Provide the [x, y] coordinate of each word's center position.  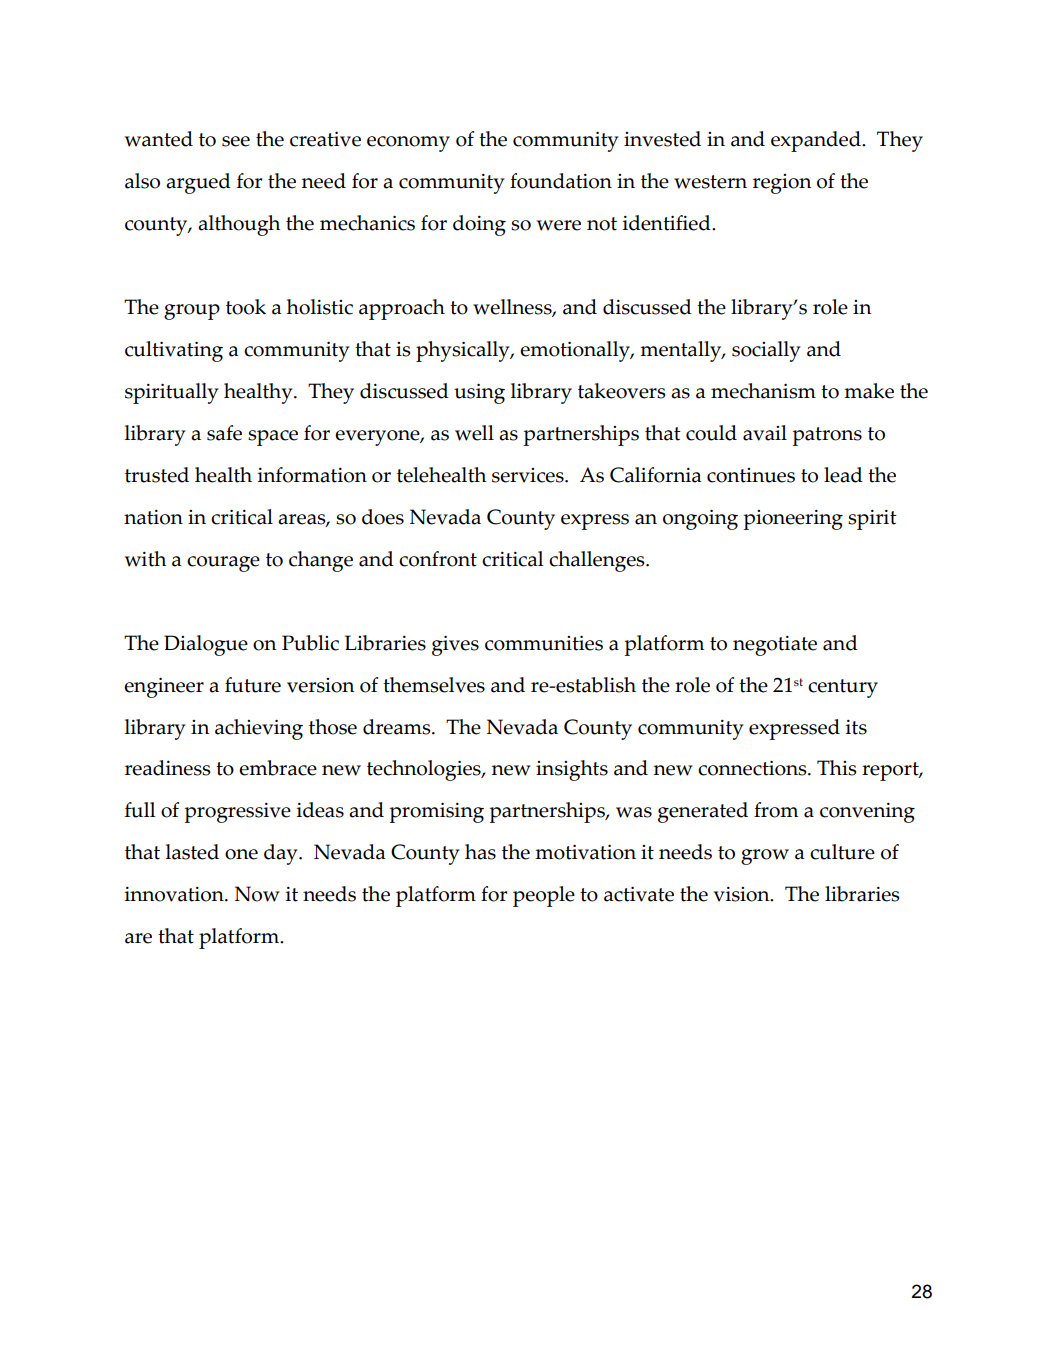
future [253, 685]
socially [766, 351]
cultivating [174, 351]
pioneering [793, 520]
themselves [434, 685]
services [529, 475]
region [782, 184]
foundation [561, 181]
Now [257, 894]
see [236, 141]
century [843, 688]
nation [153, 517]
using [479, 394]
